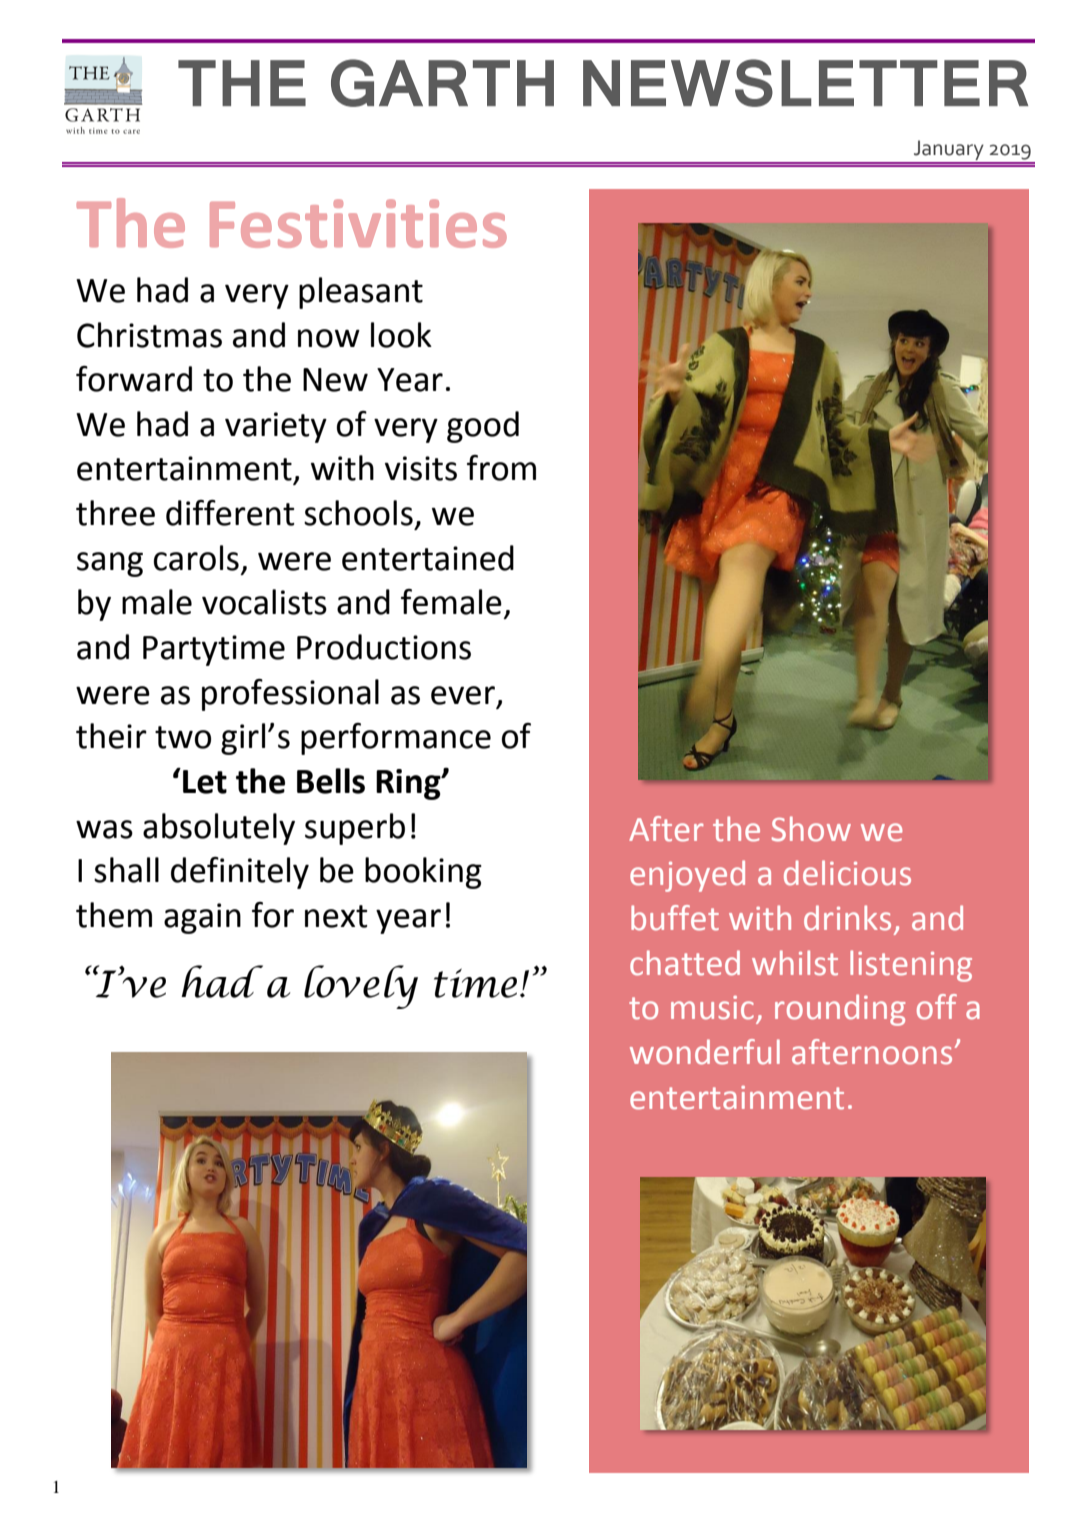 The image size is (1088, 1539). I want to click on wonderful, so click(705, 1052).
